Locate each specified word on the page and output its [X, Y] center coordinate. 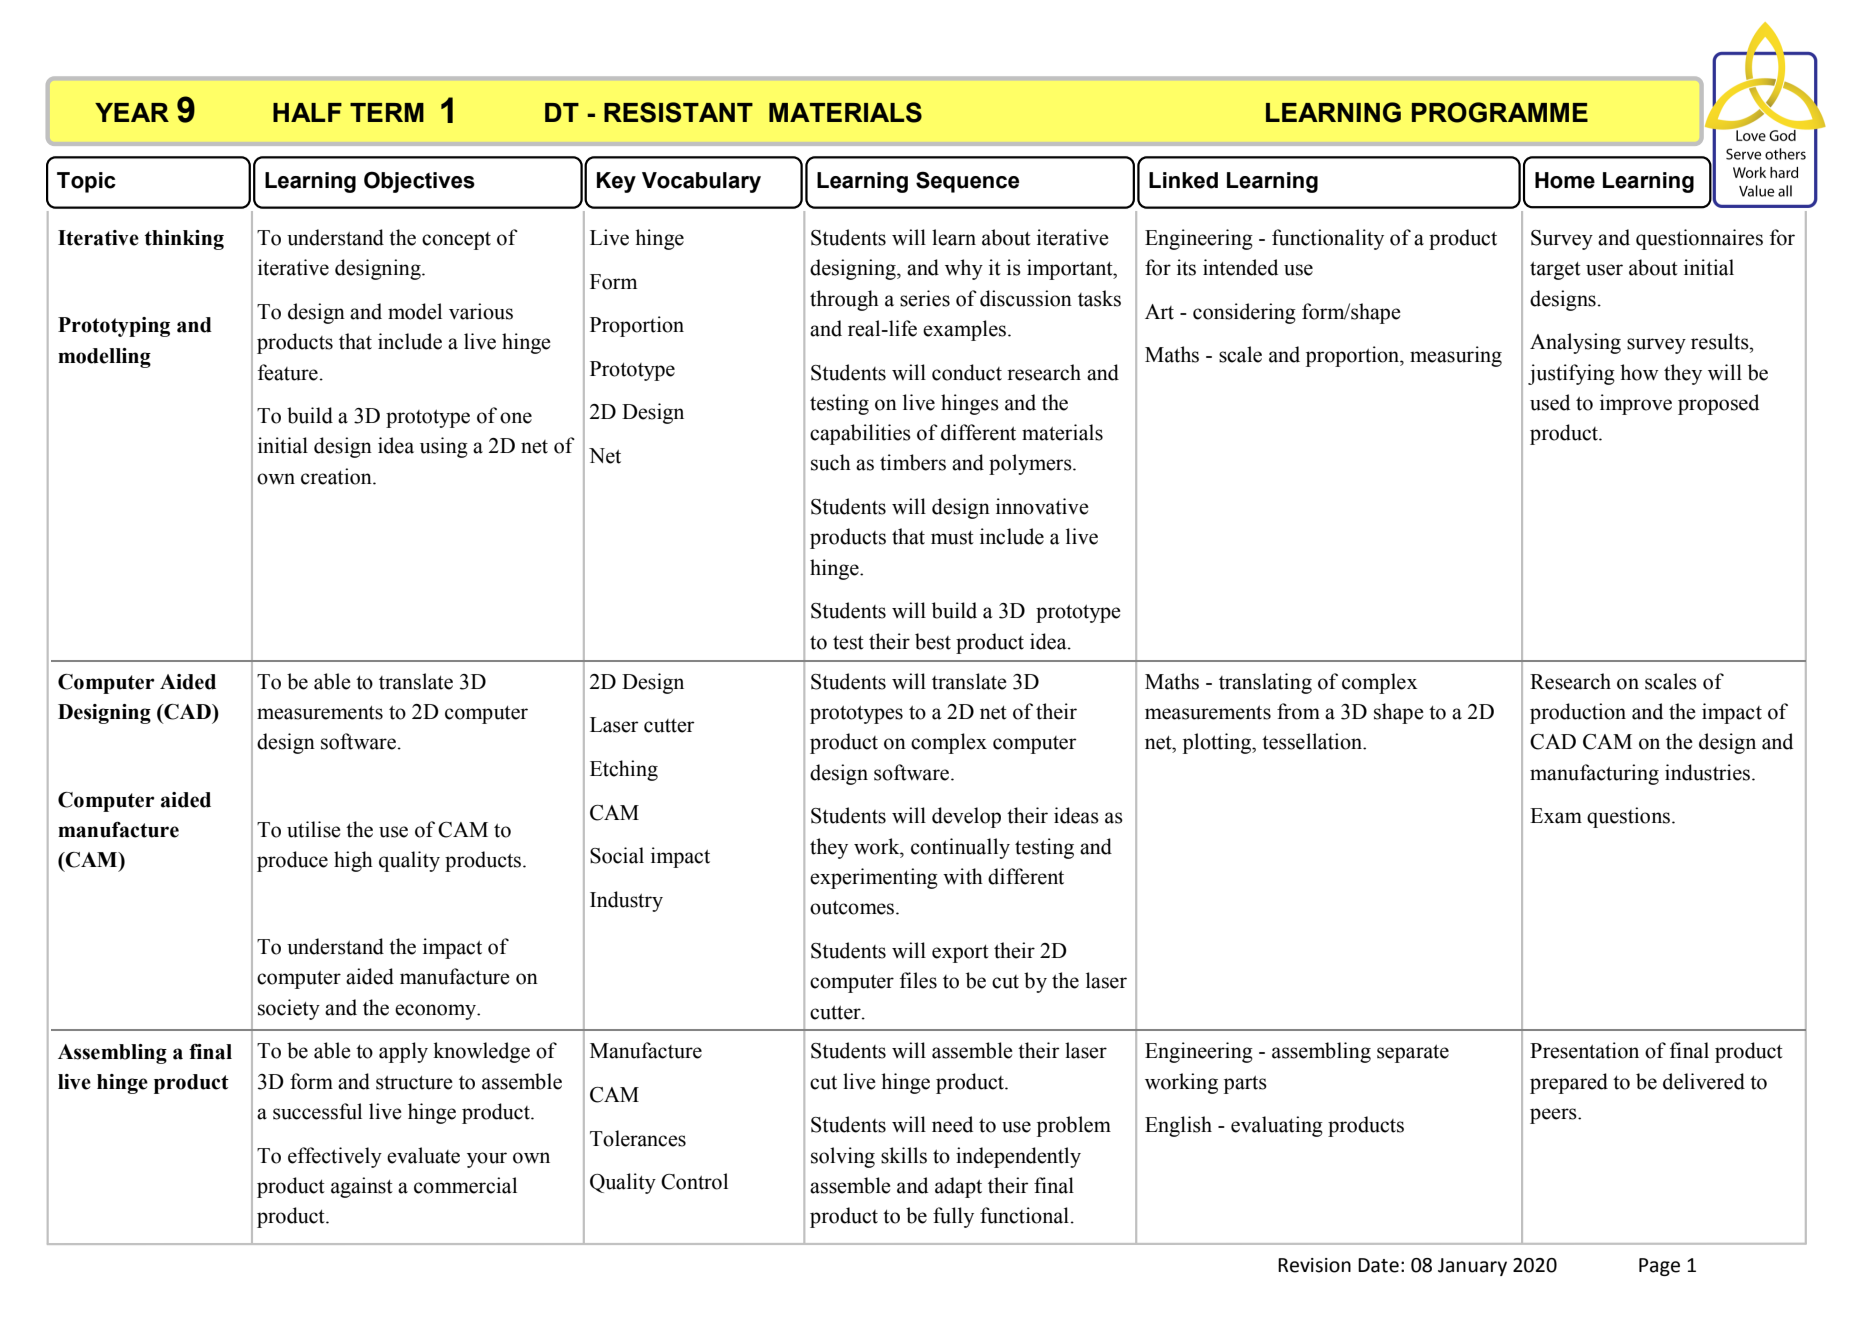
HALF [307, 112]
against [362, 1187]
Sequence [967, 182]
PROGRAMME [1500, 112]
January [1472, 1267]
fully [953, 1217]
